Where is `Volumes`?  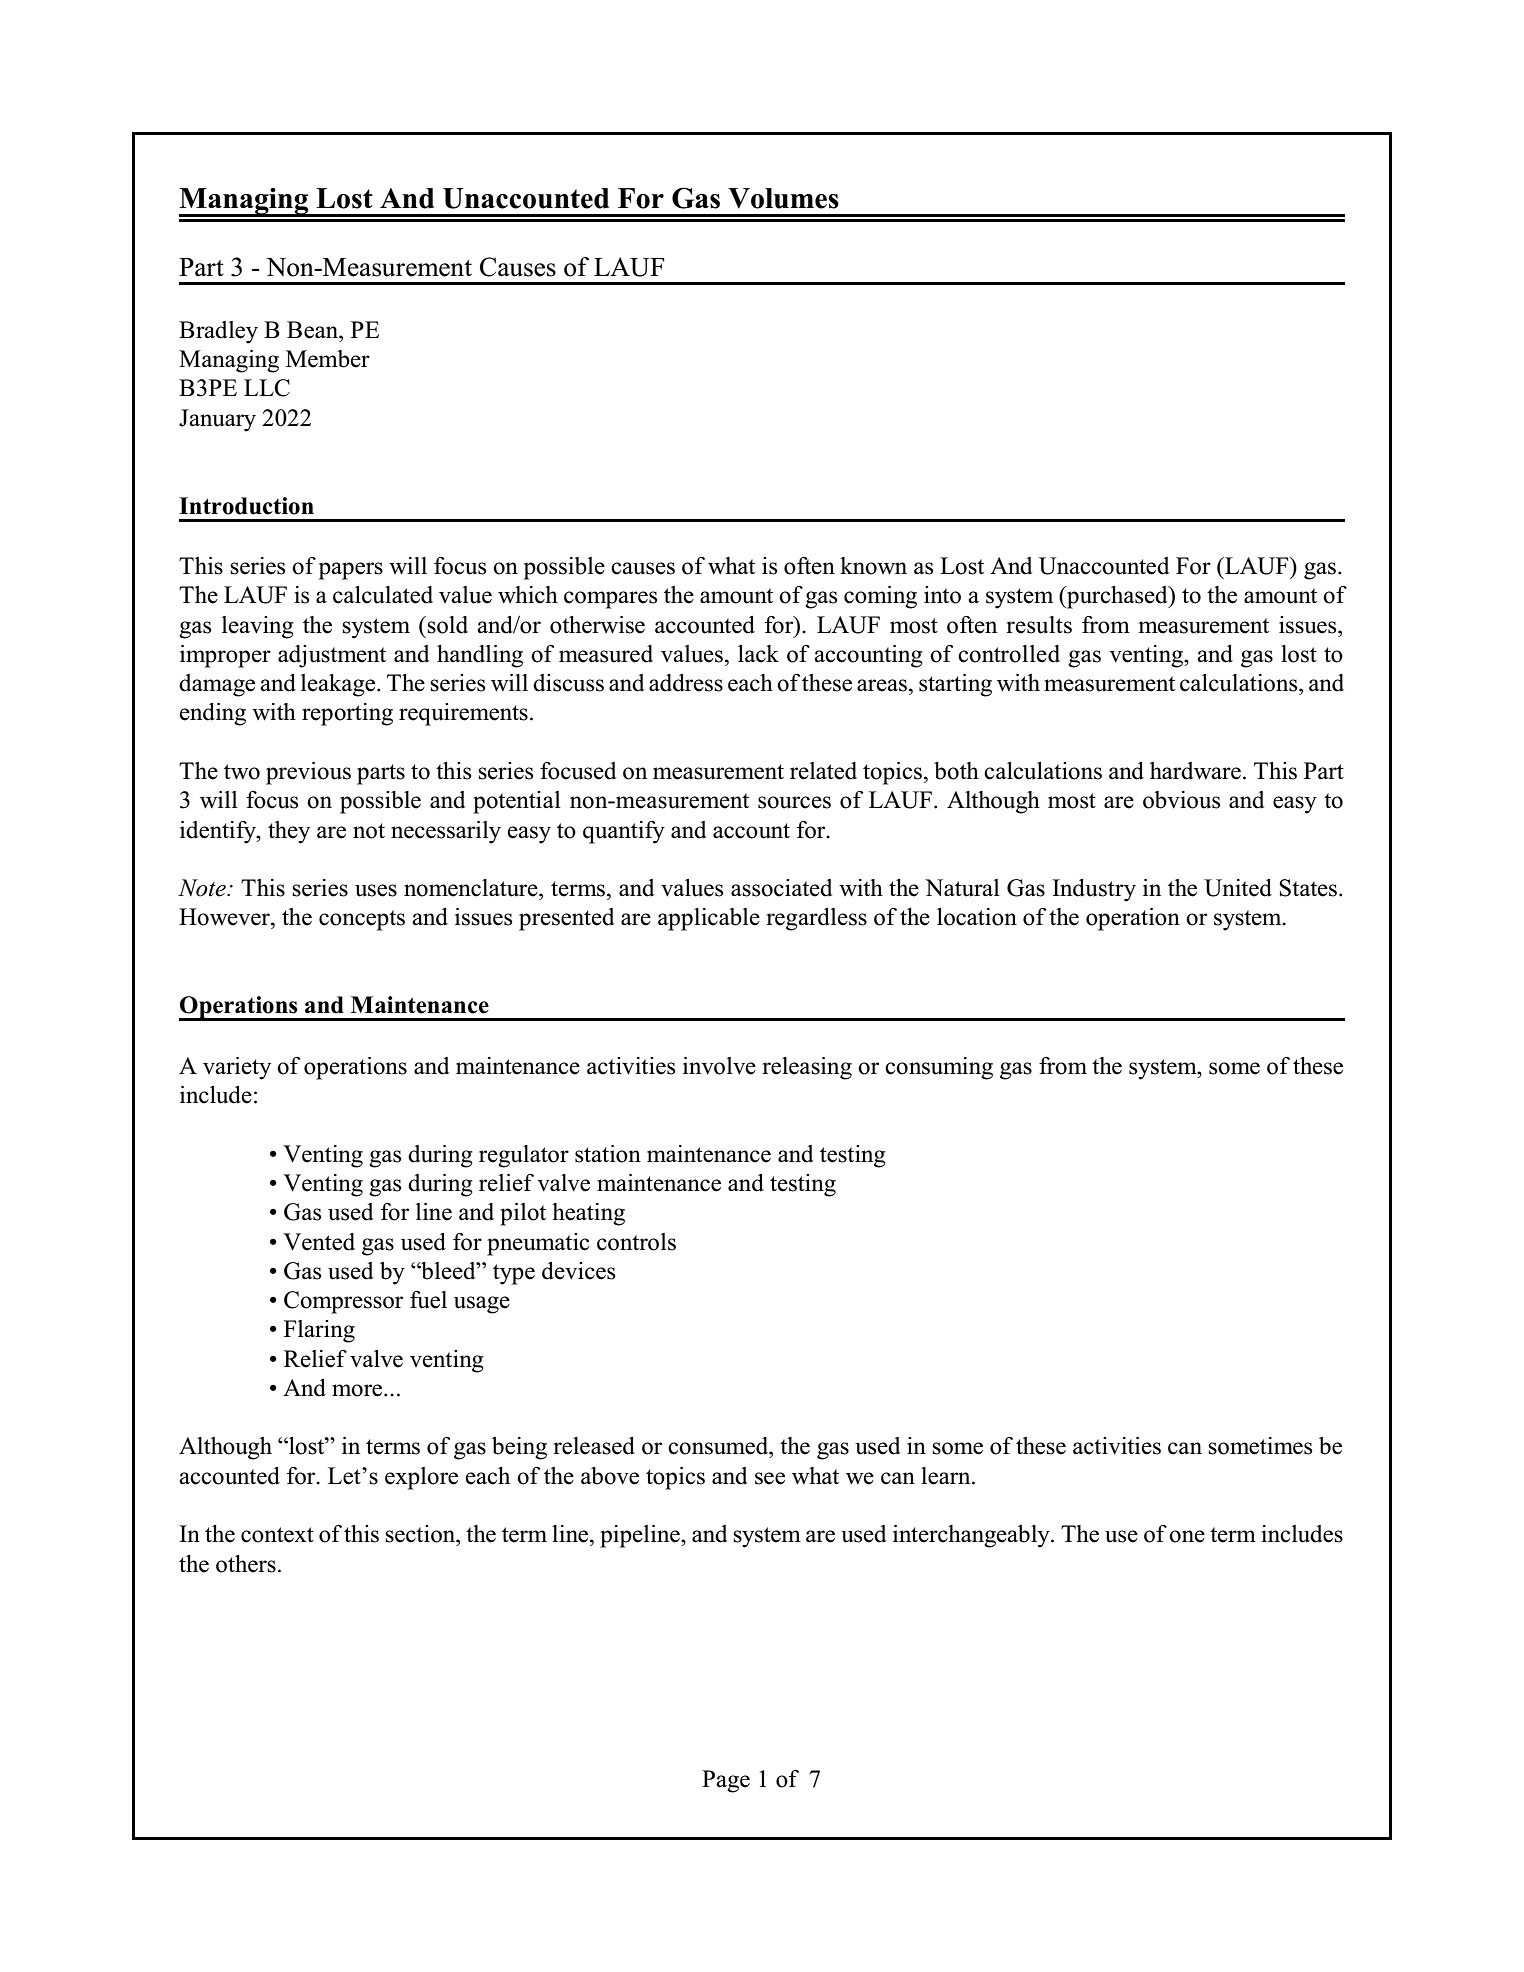
Volumes is located at coordinates (783, 198).
